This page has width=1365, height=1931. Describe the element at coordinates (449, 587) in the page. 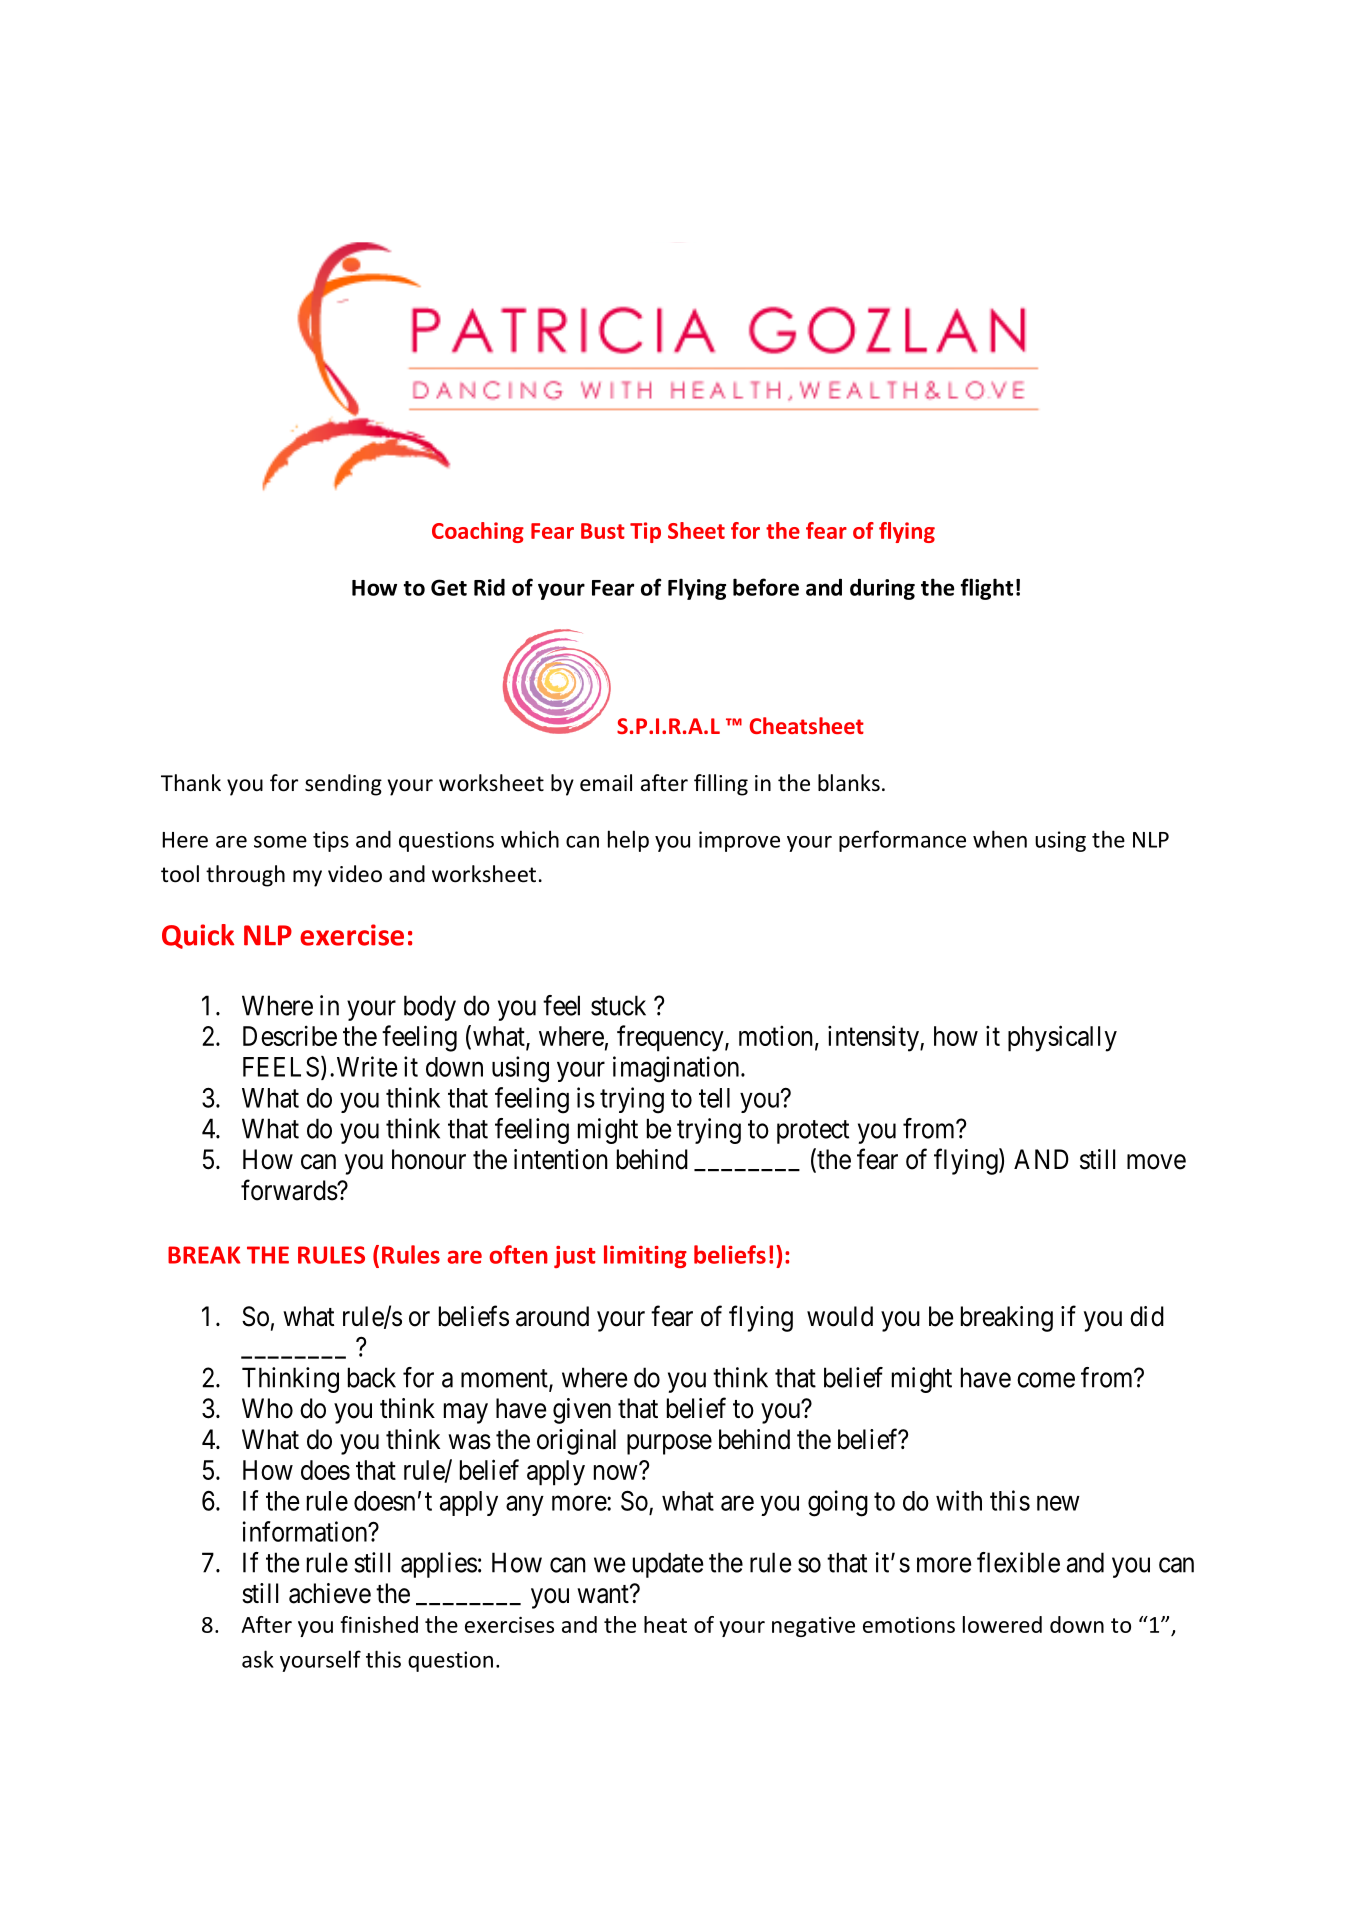

I see `Get` at that location.
